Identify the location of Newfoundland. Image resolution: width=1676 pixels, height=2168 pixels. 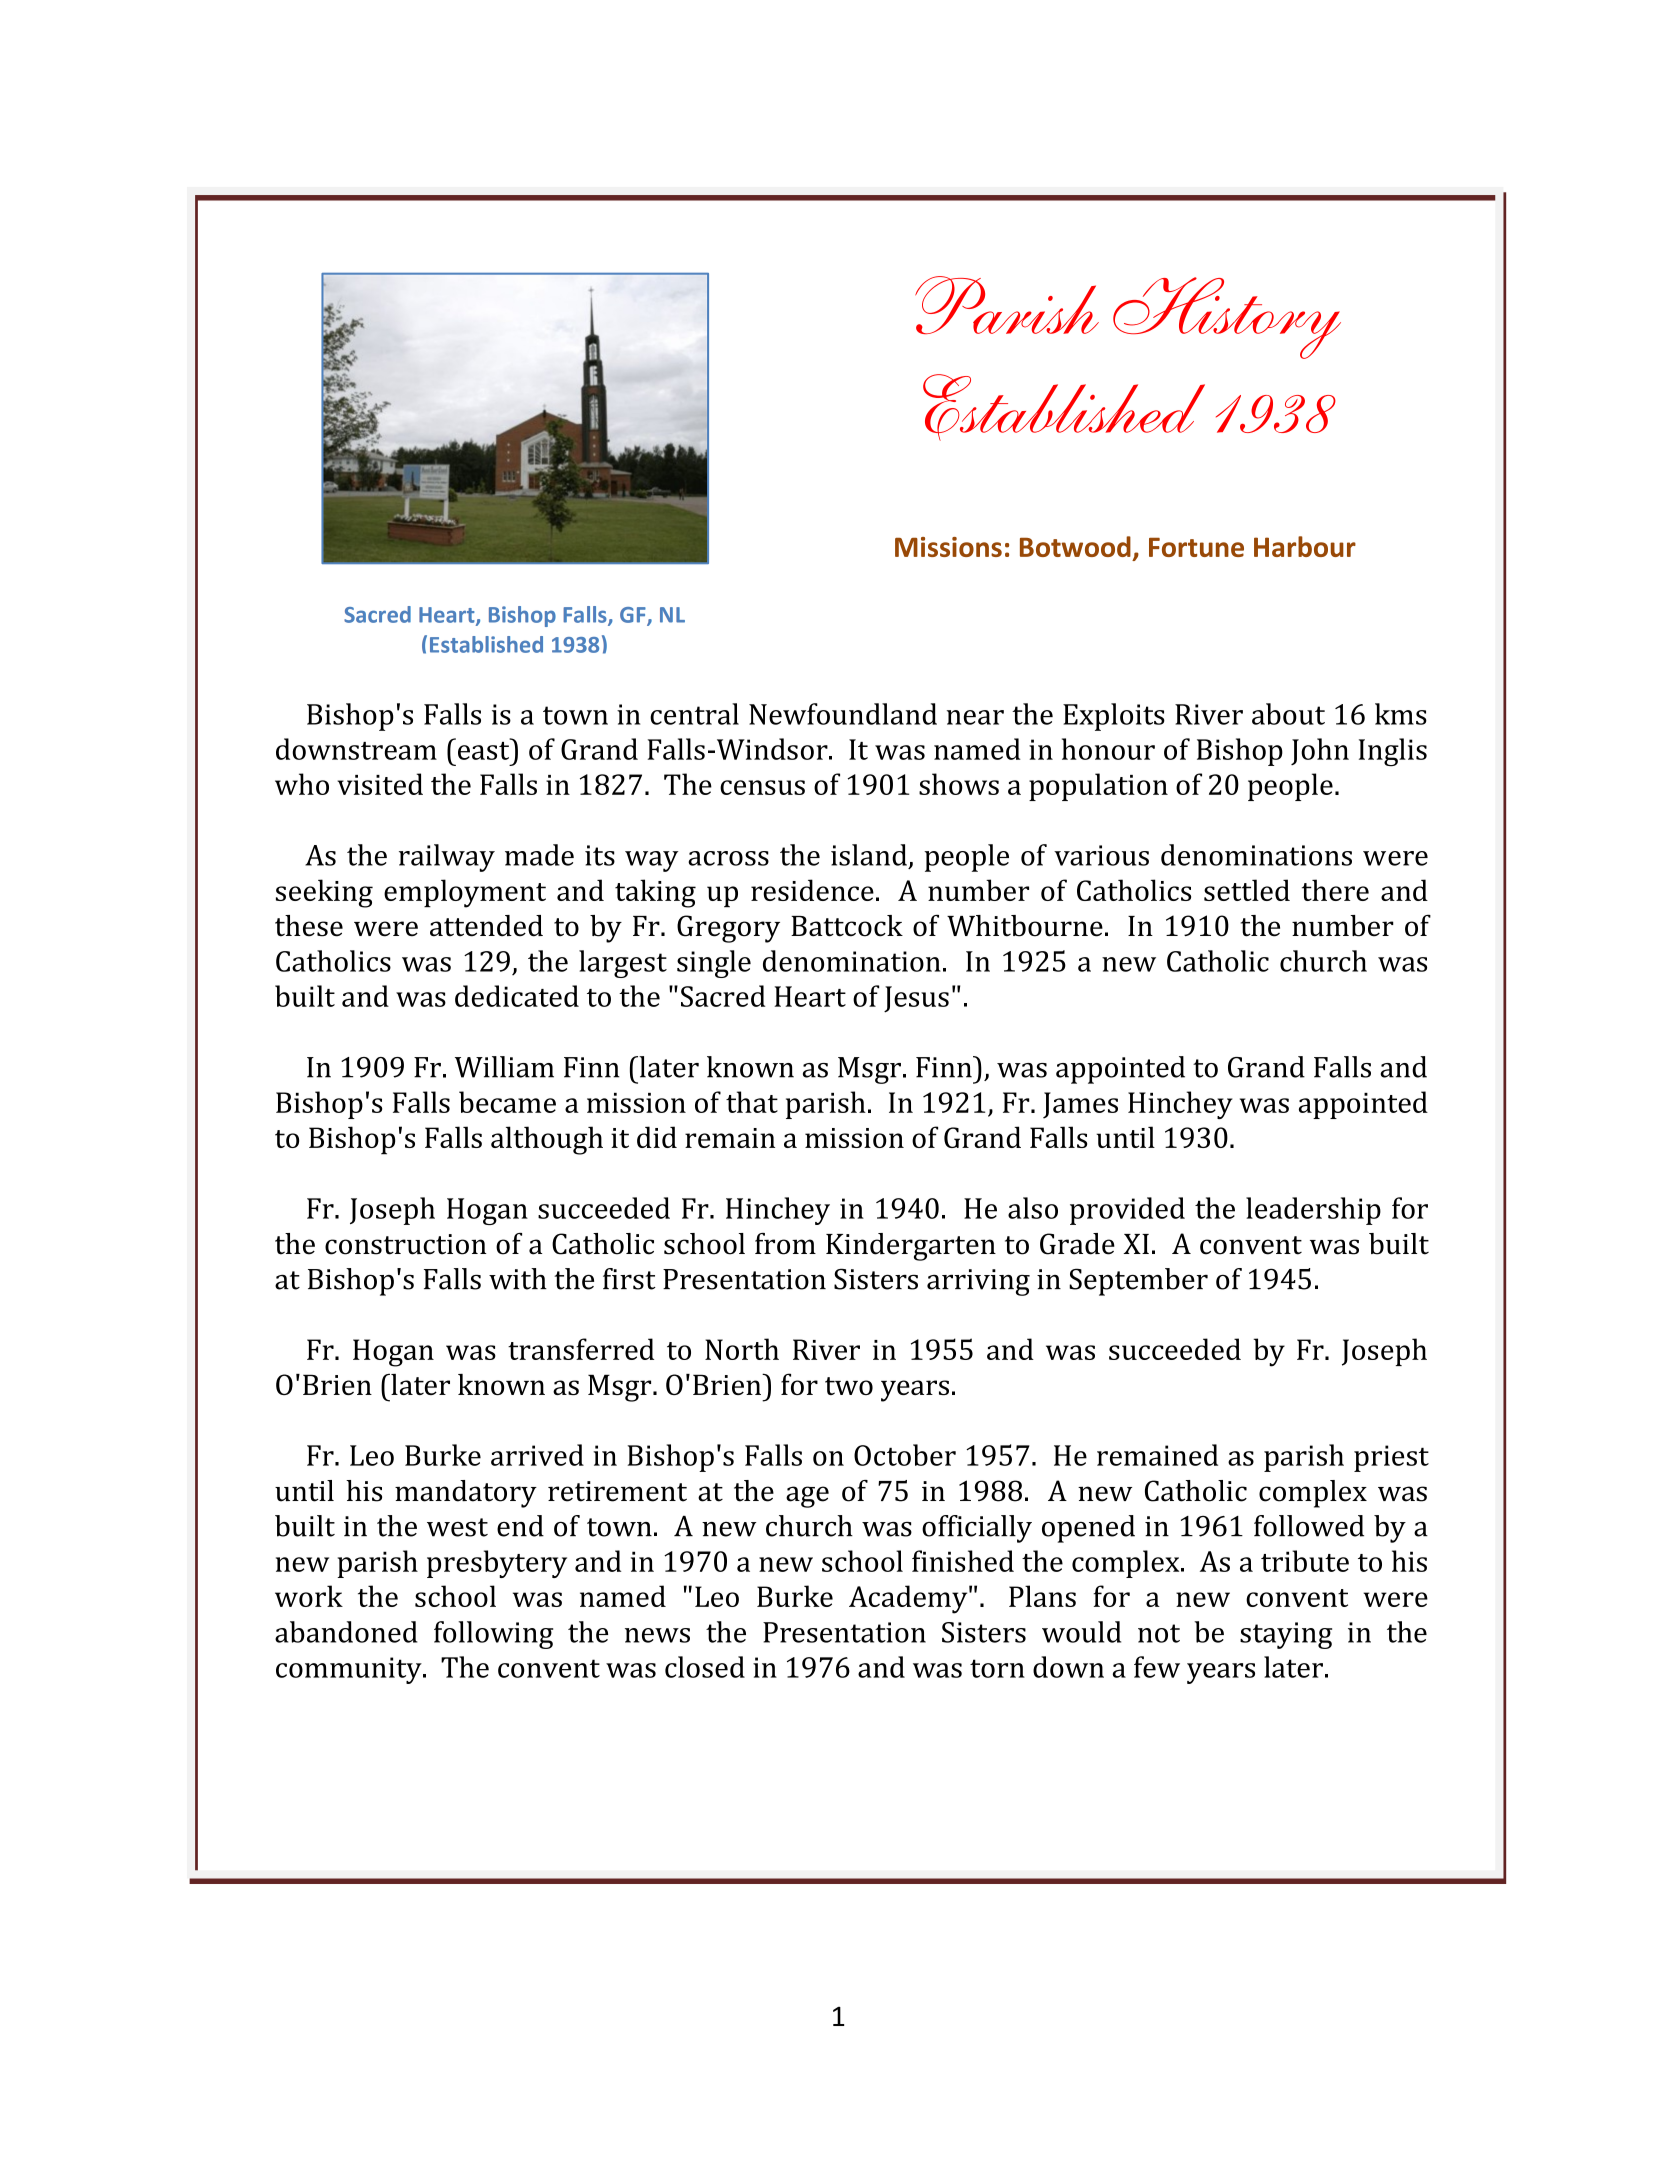
(843, 714).
